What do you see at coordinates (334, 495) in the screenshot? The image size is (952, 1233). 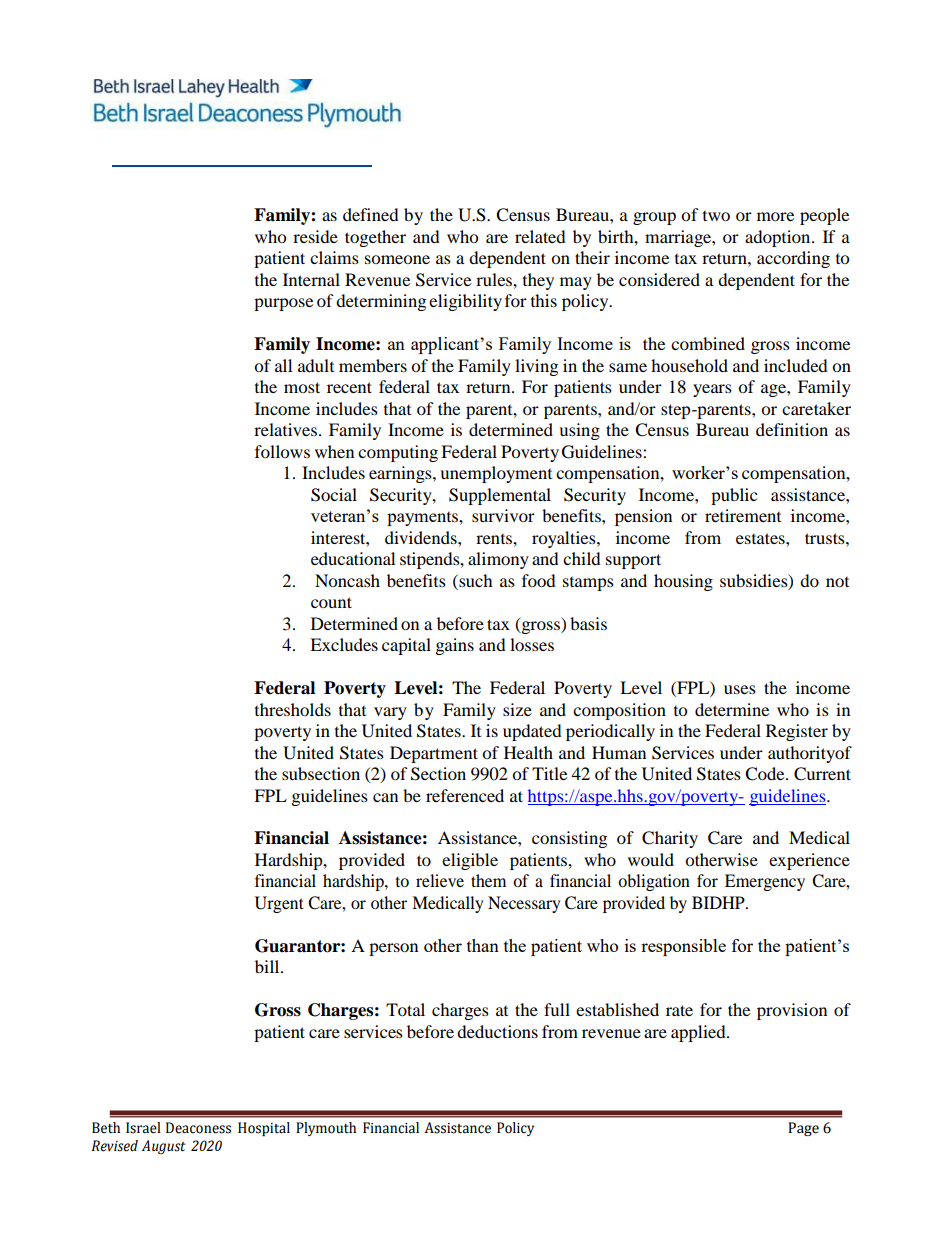 I see `Social` at bounding box center [334, 495].
